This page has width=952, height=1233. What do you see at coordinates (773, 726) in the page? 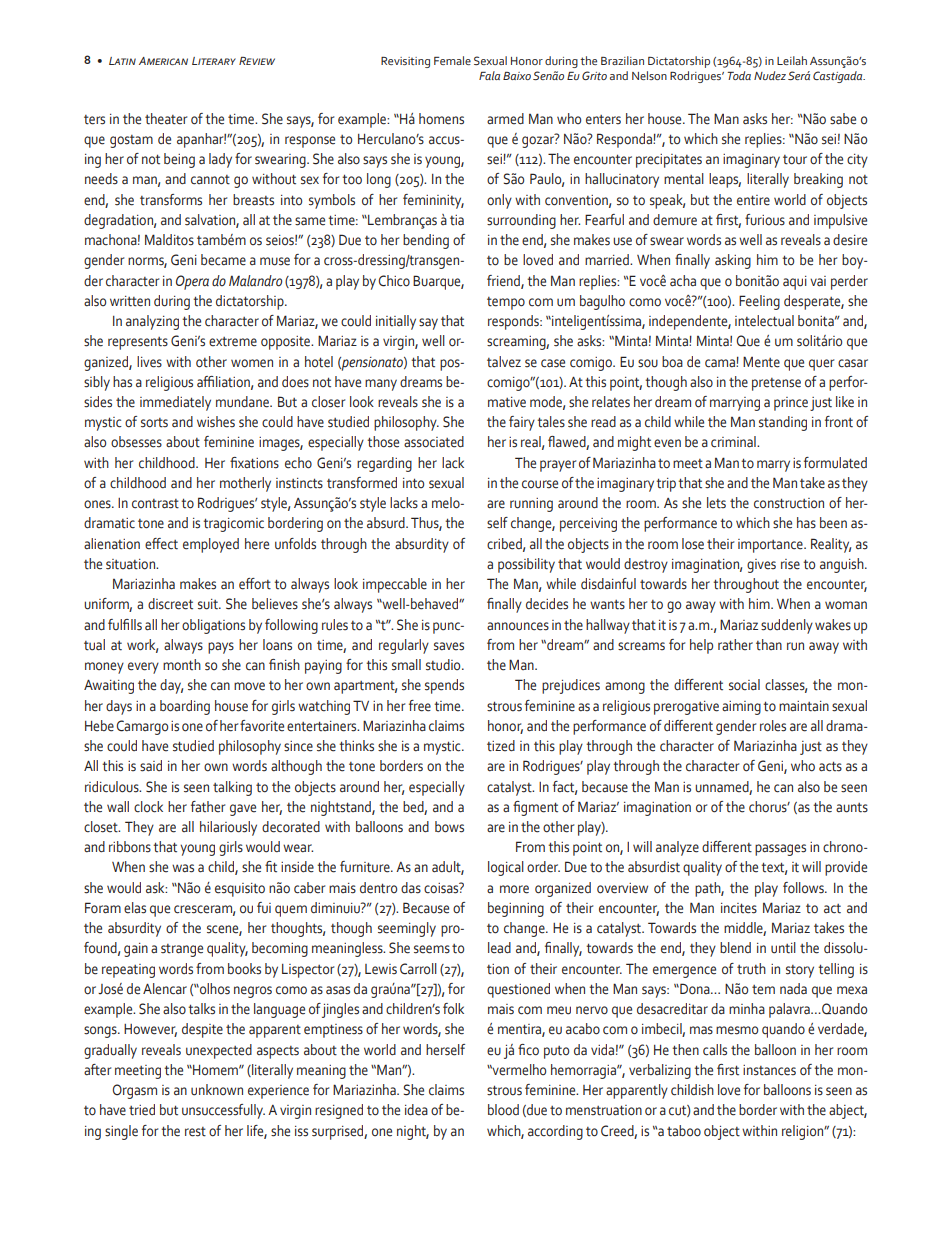
I see `roles` at bounding box center [773, 726].
